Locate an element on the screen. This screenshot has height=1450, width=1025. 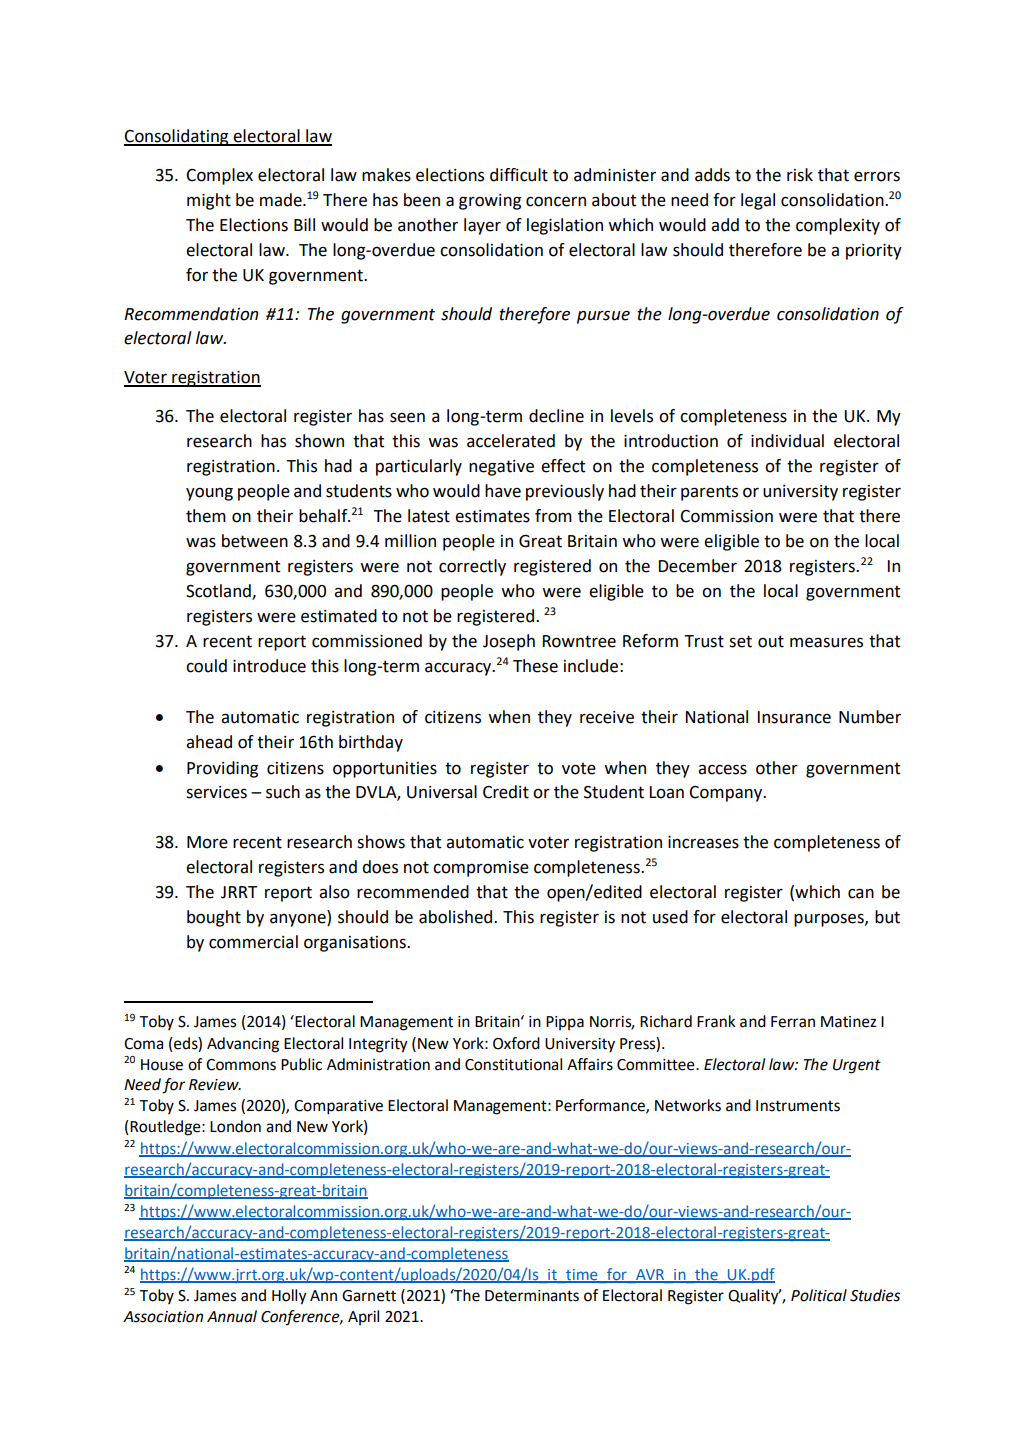
Political is located at coordinates (819, 1295).
